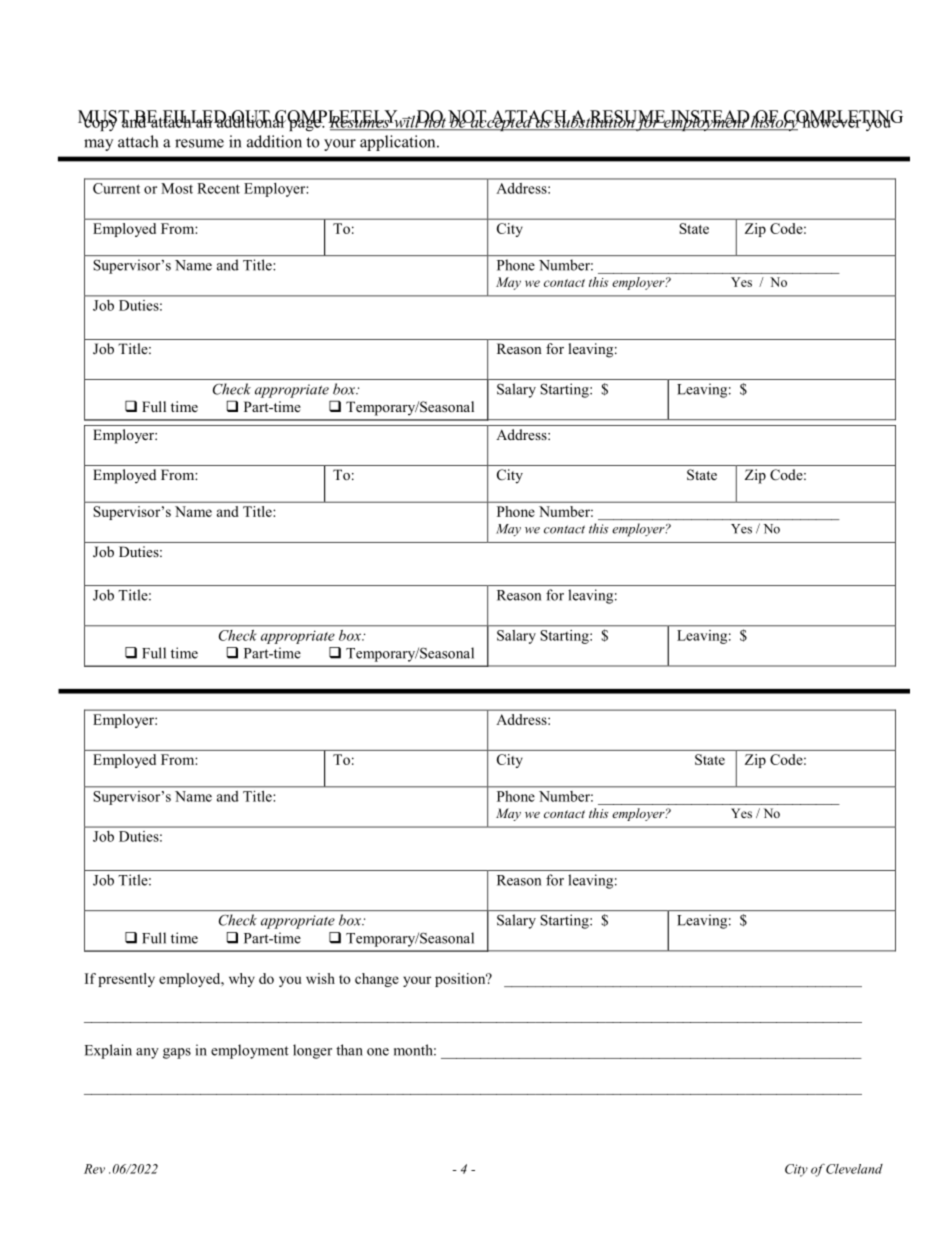  I want to click on Rev, so click(94, 1169).
